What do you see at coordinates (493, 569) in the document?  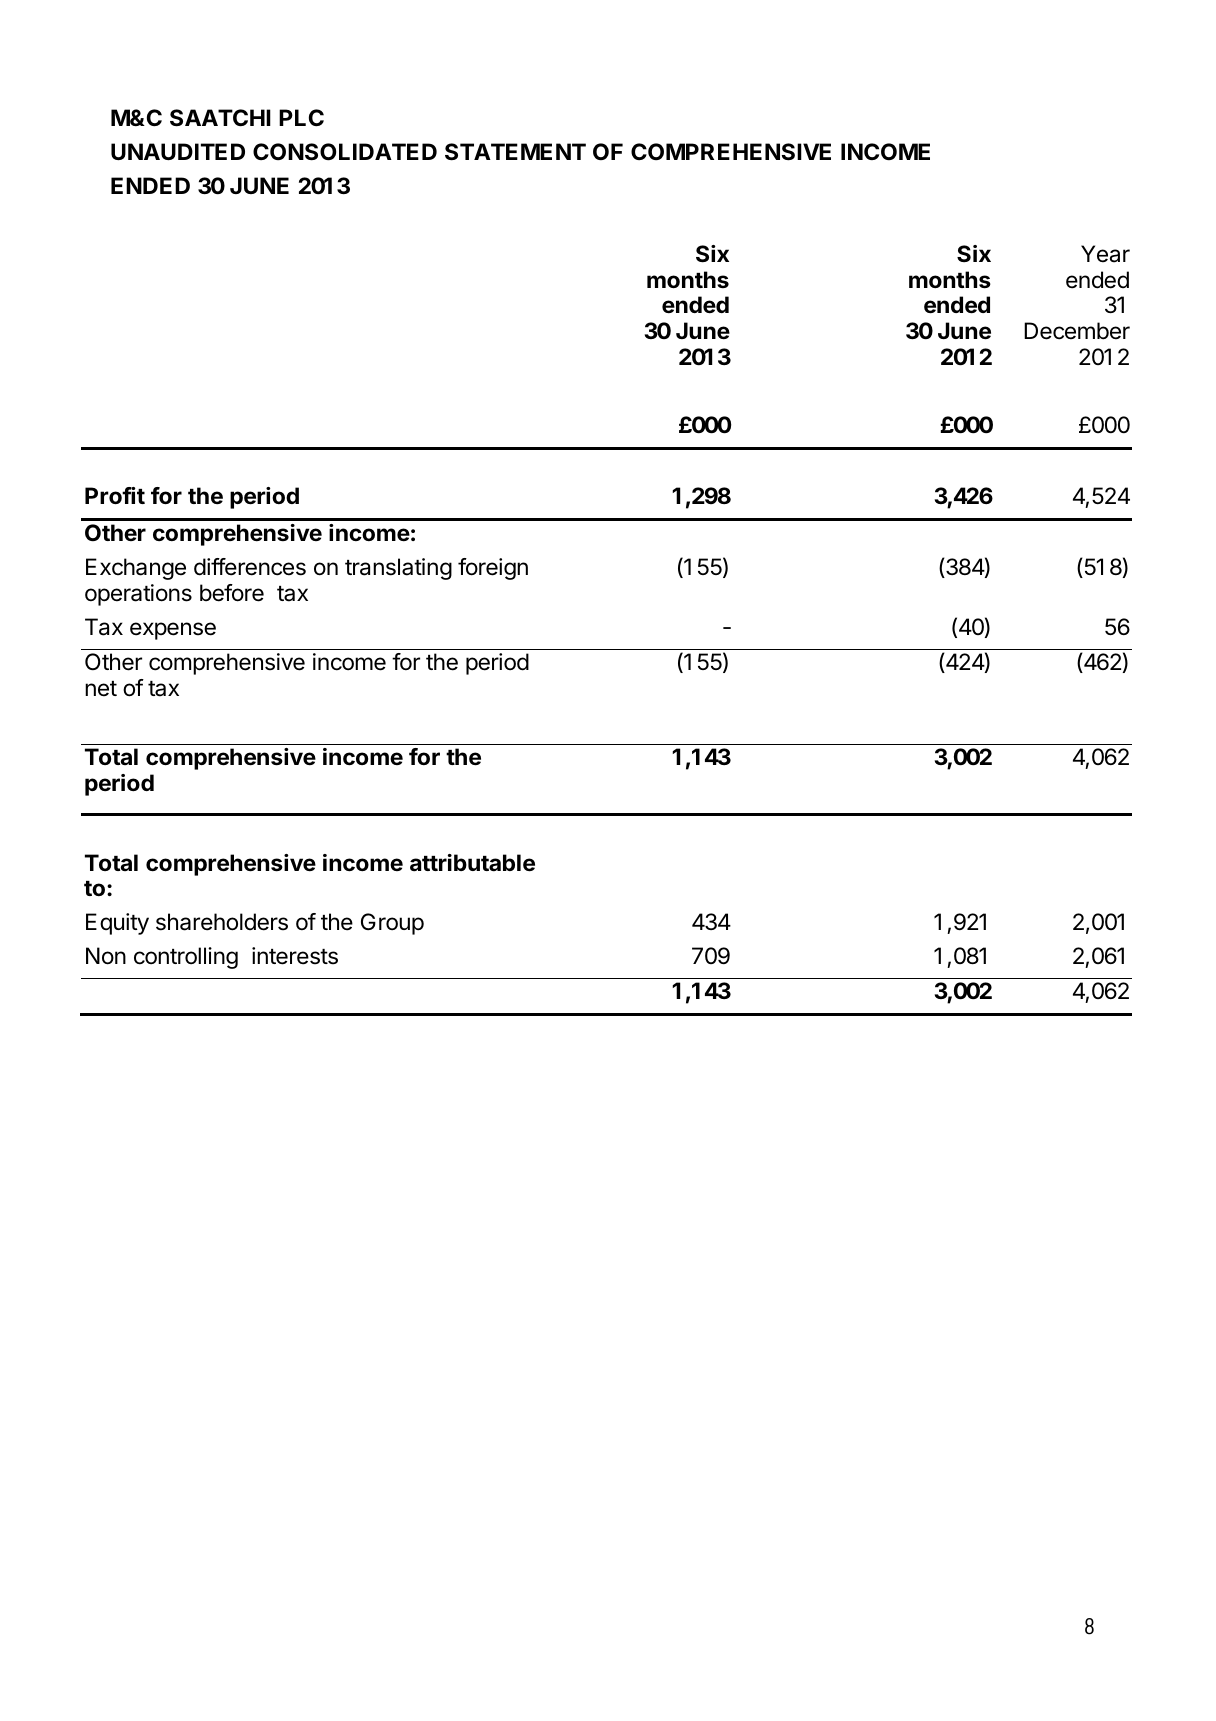 I see `foreign` at bounding box center [493, 569].
